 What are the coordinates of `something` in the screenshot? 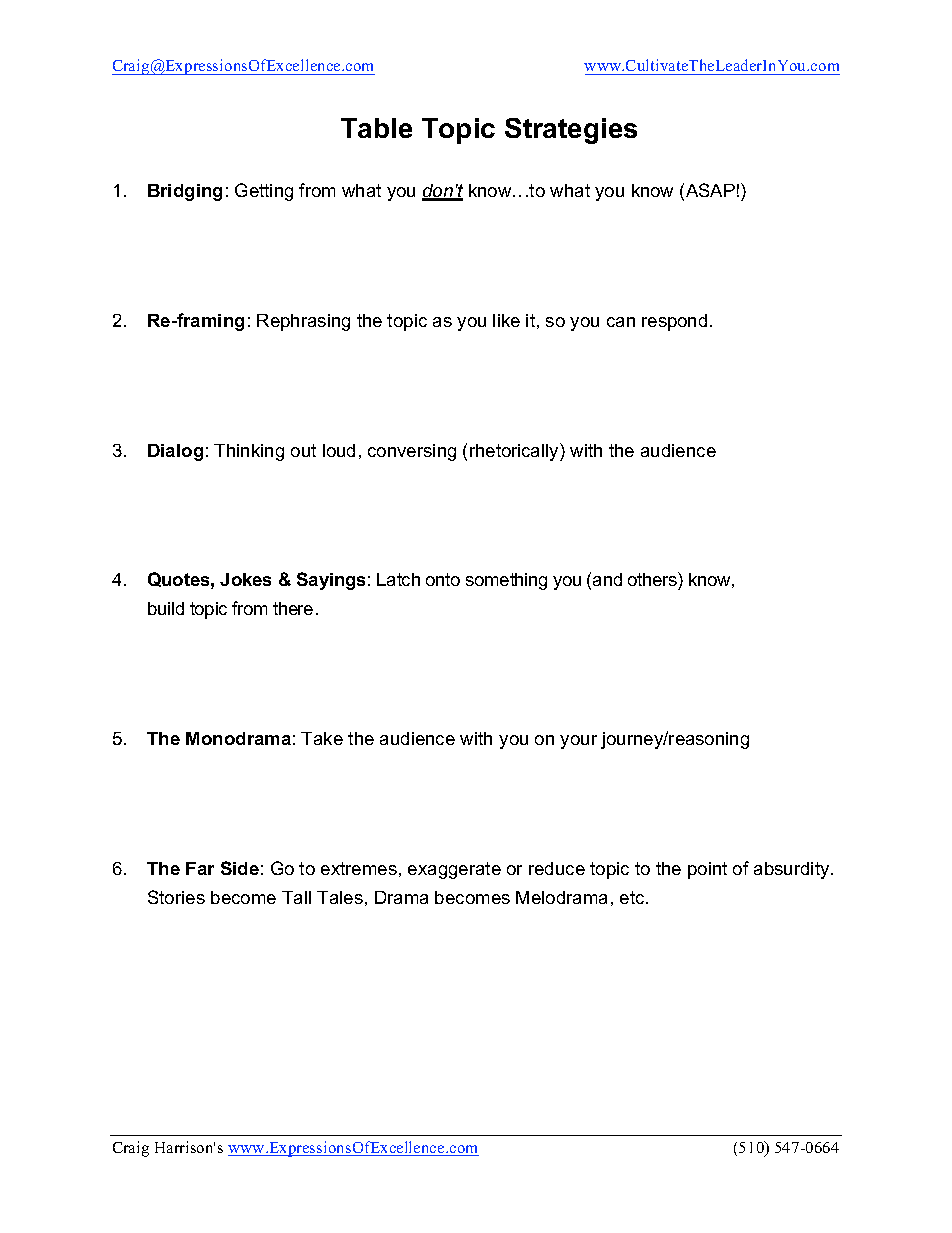 It's located at (506, 581).
